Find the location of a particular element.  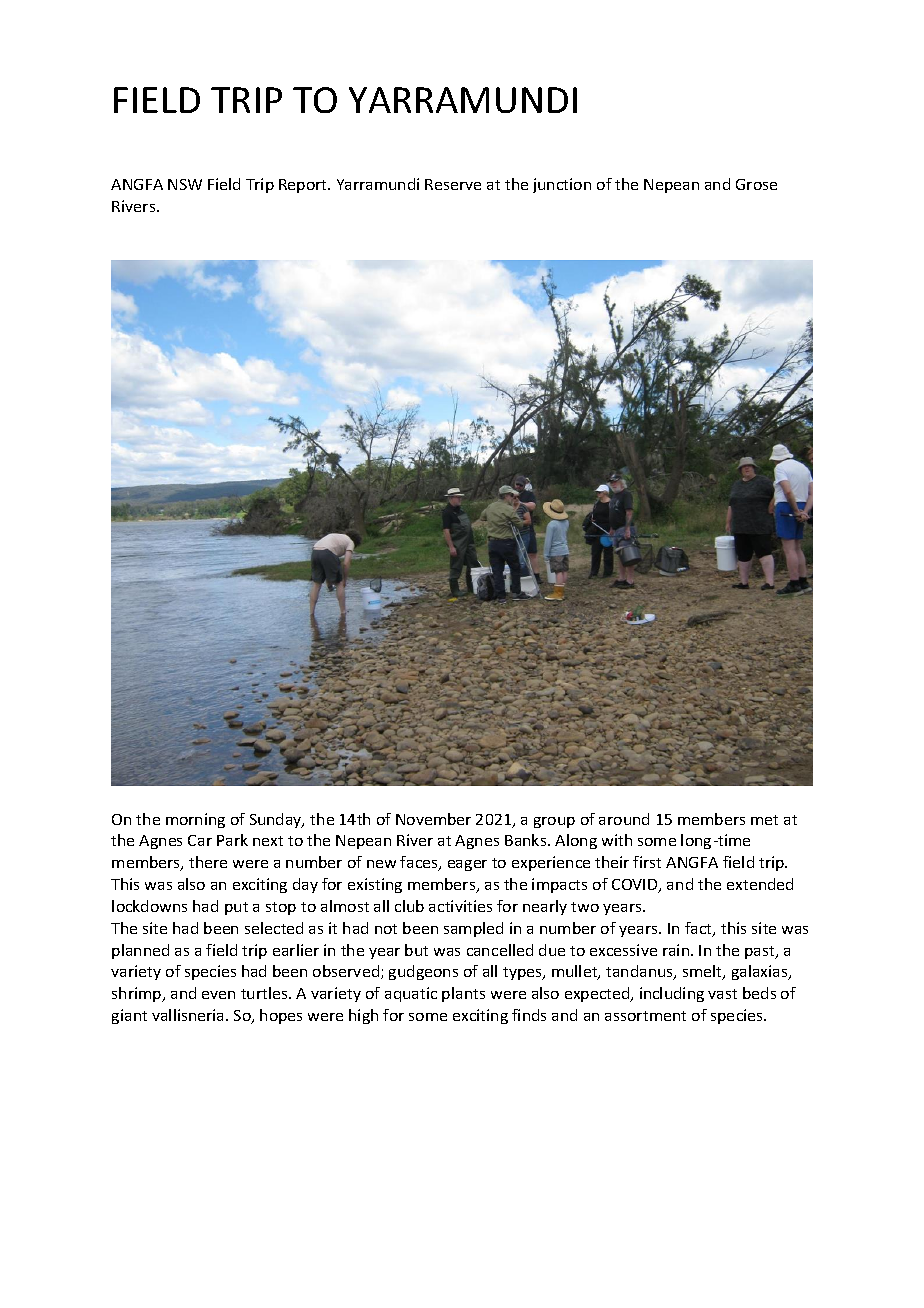

junction is located at coordinates (562, 185).
